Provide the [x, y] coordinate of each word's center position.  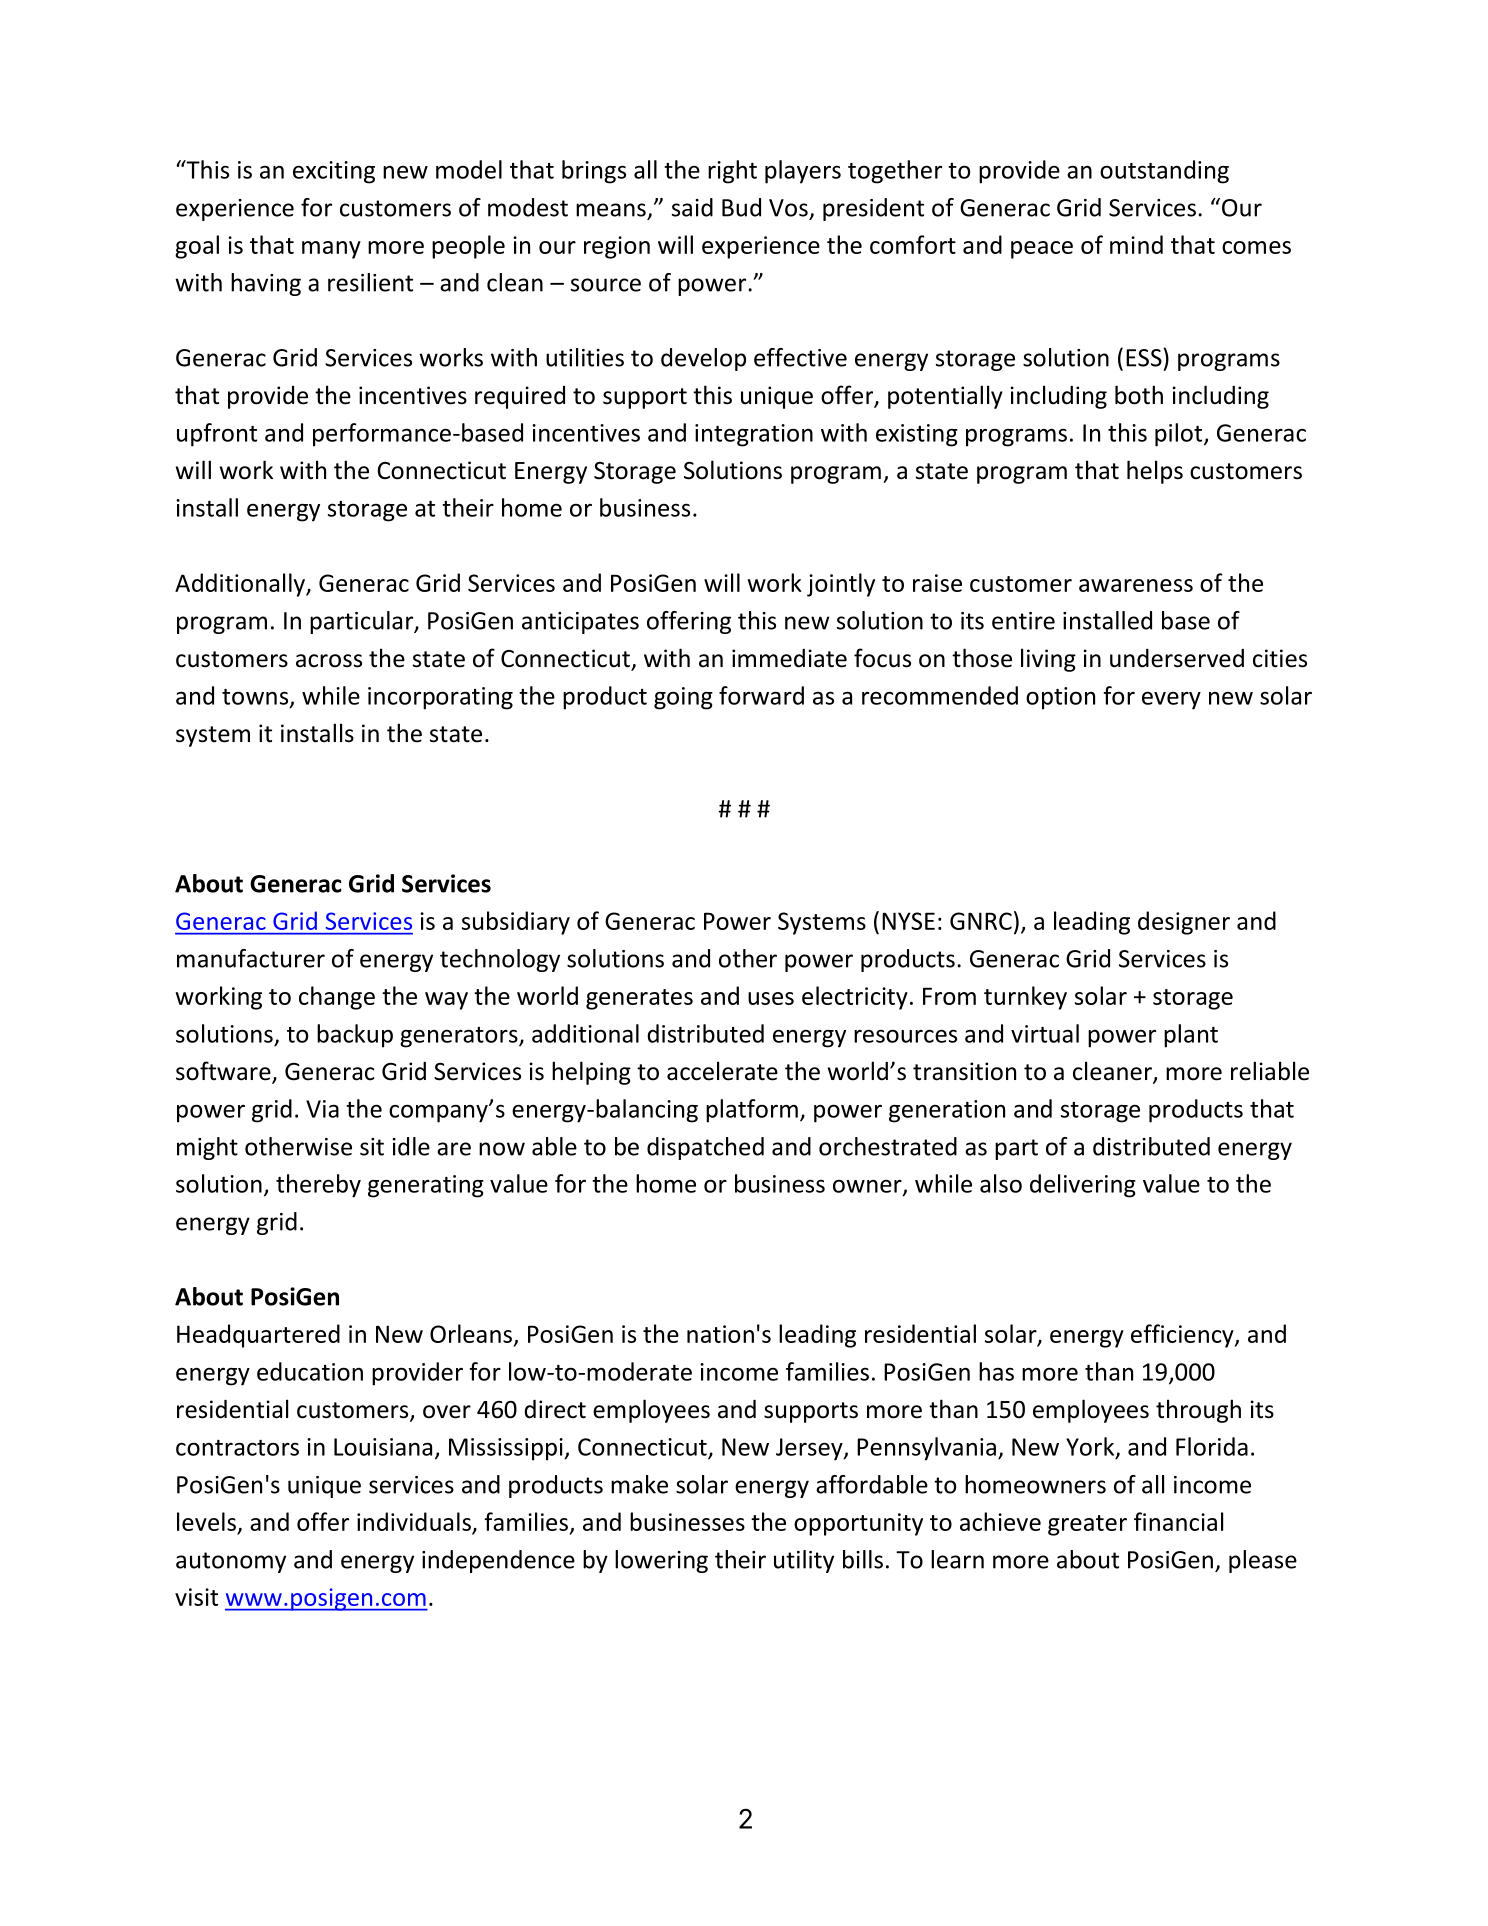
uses [771, 998]
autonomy [231, 1562]
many [331, 250]
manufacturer [251, 958]
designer [1184, 923]
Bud [741, 207]
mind [1136, 244]
